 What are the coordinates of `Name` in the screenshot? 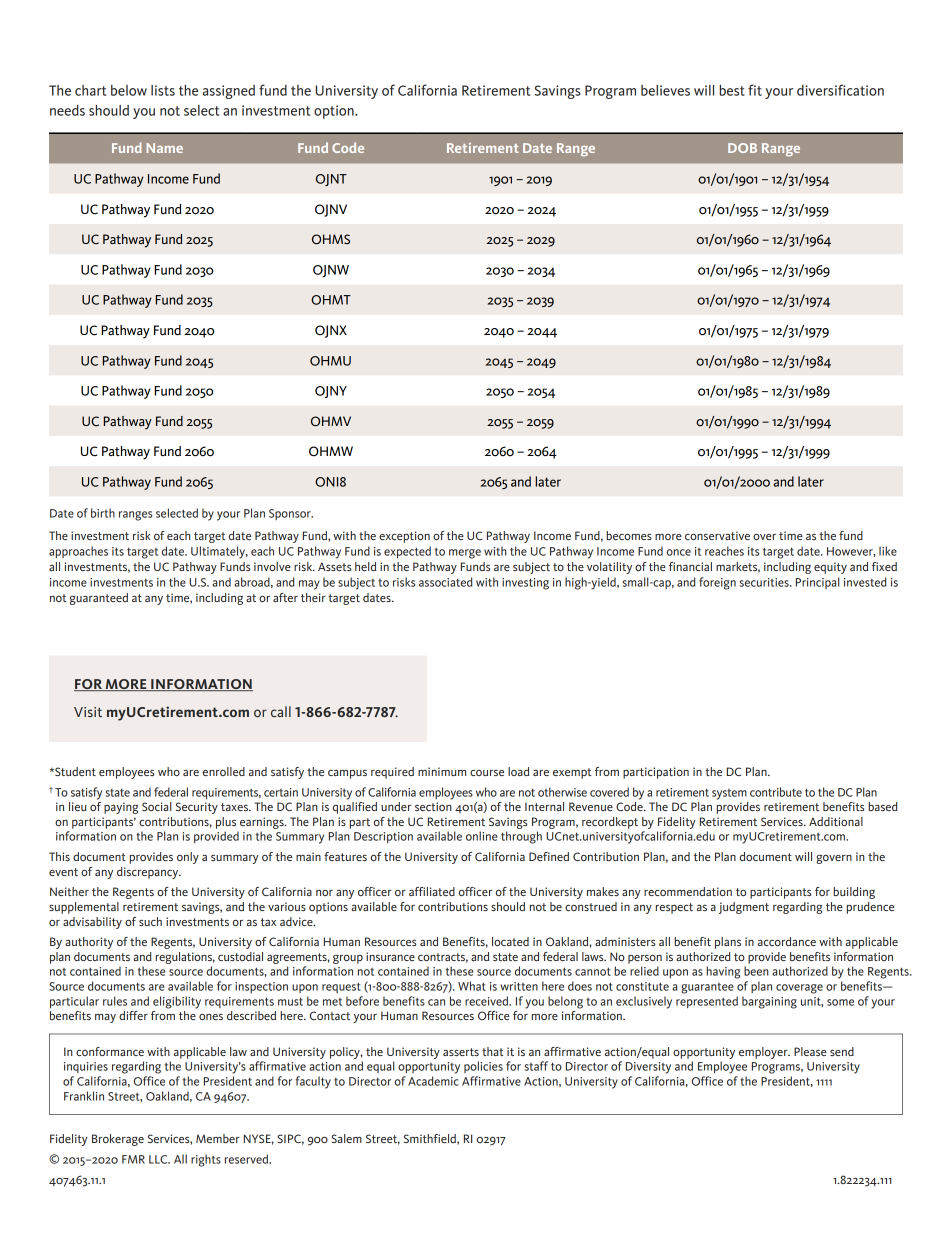 It's located at (164, 148).
